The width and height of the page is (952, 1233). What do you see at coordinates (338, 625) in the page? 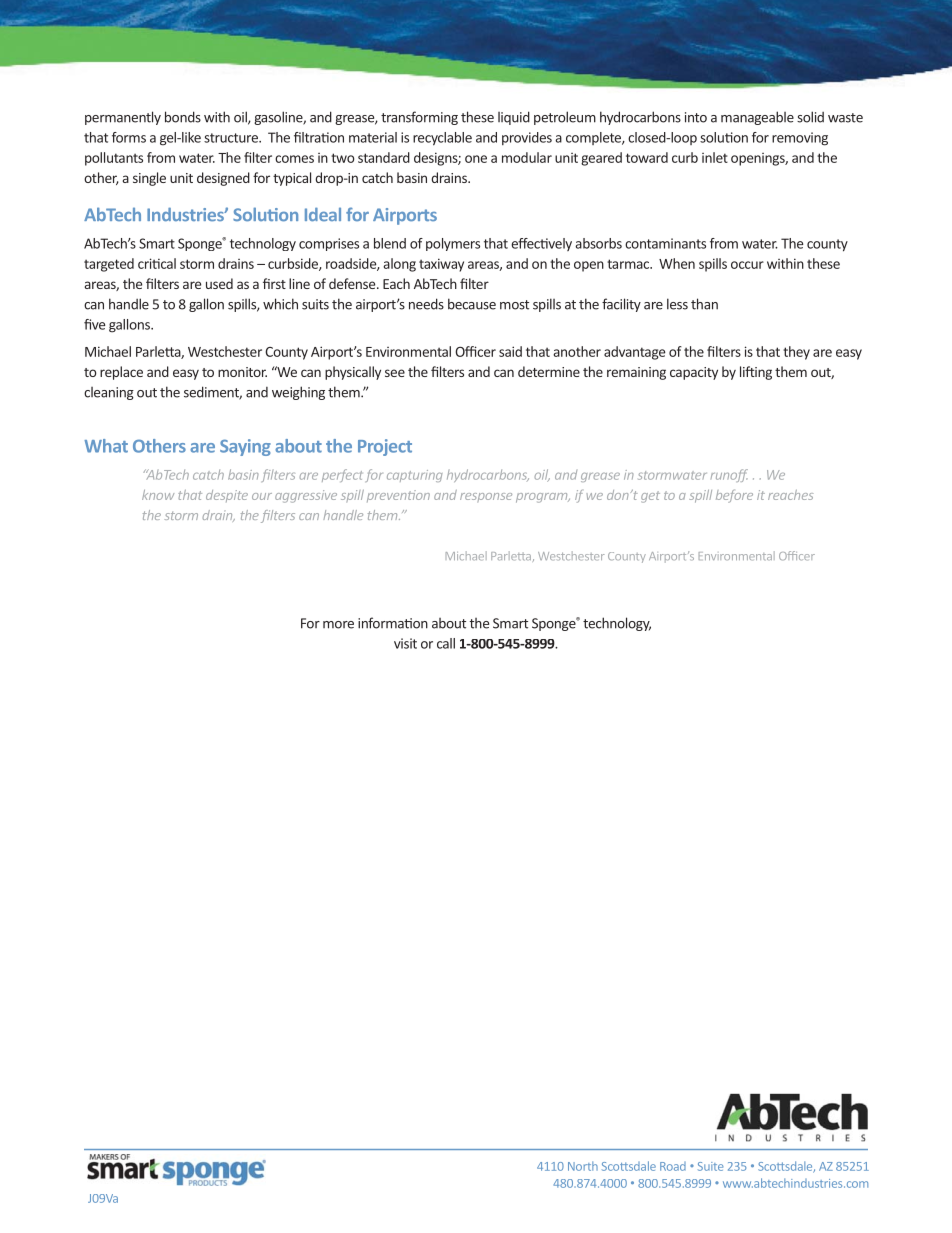
I see `more` at bounding box center [338, 625].
